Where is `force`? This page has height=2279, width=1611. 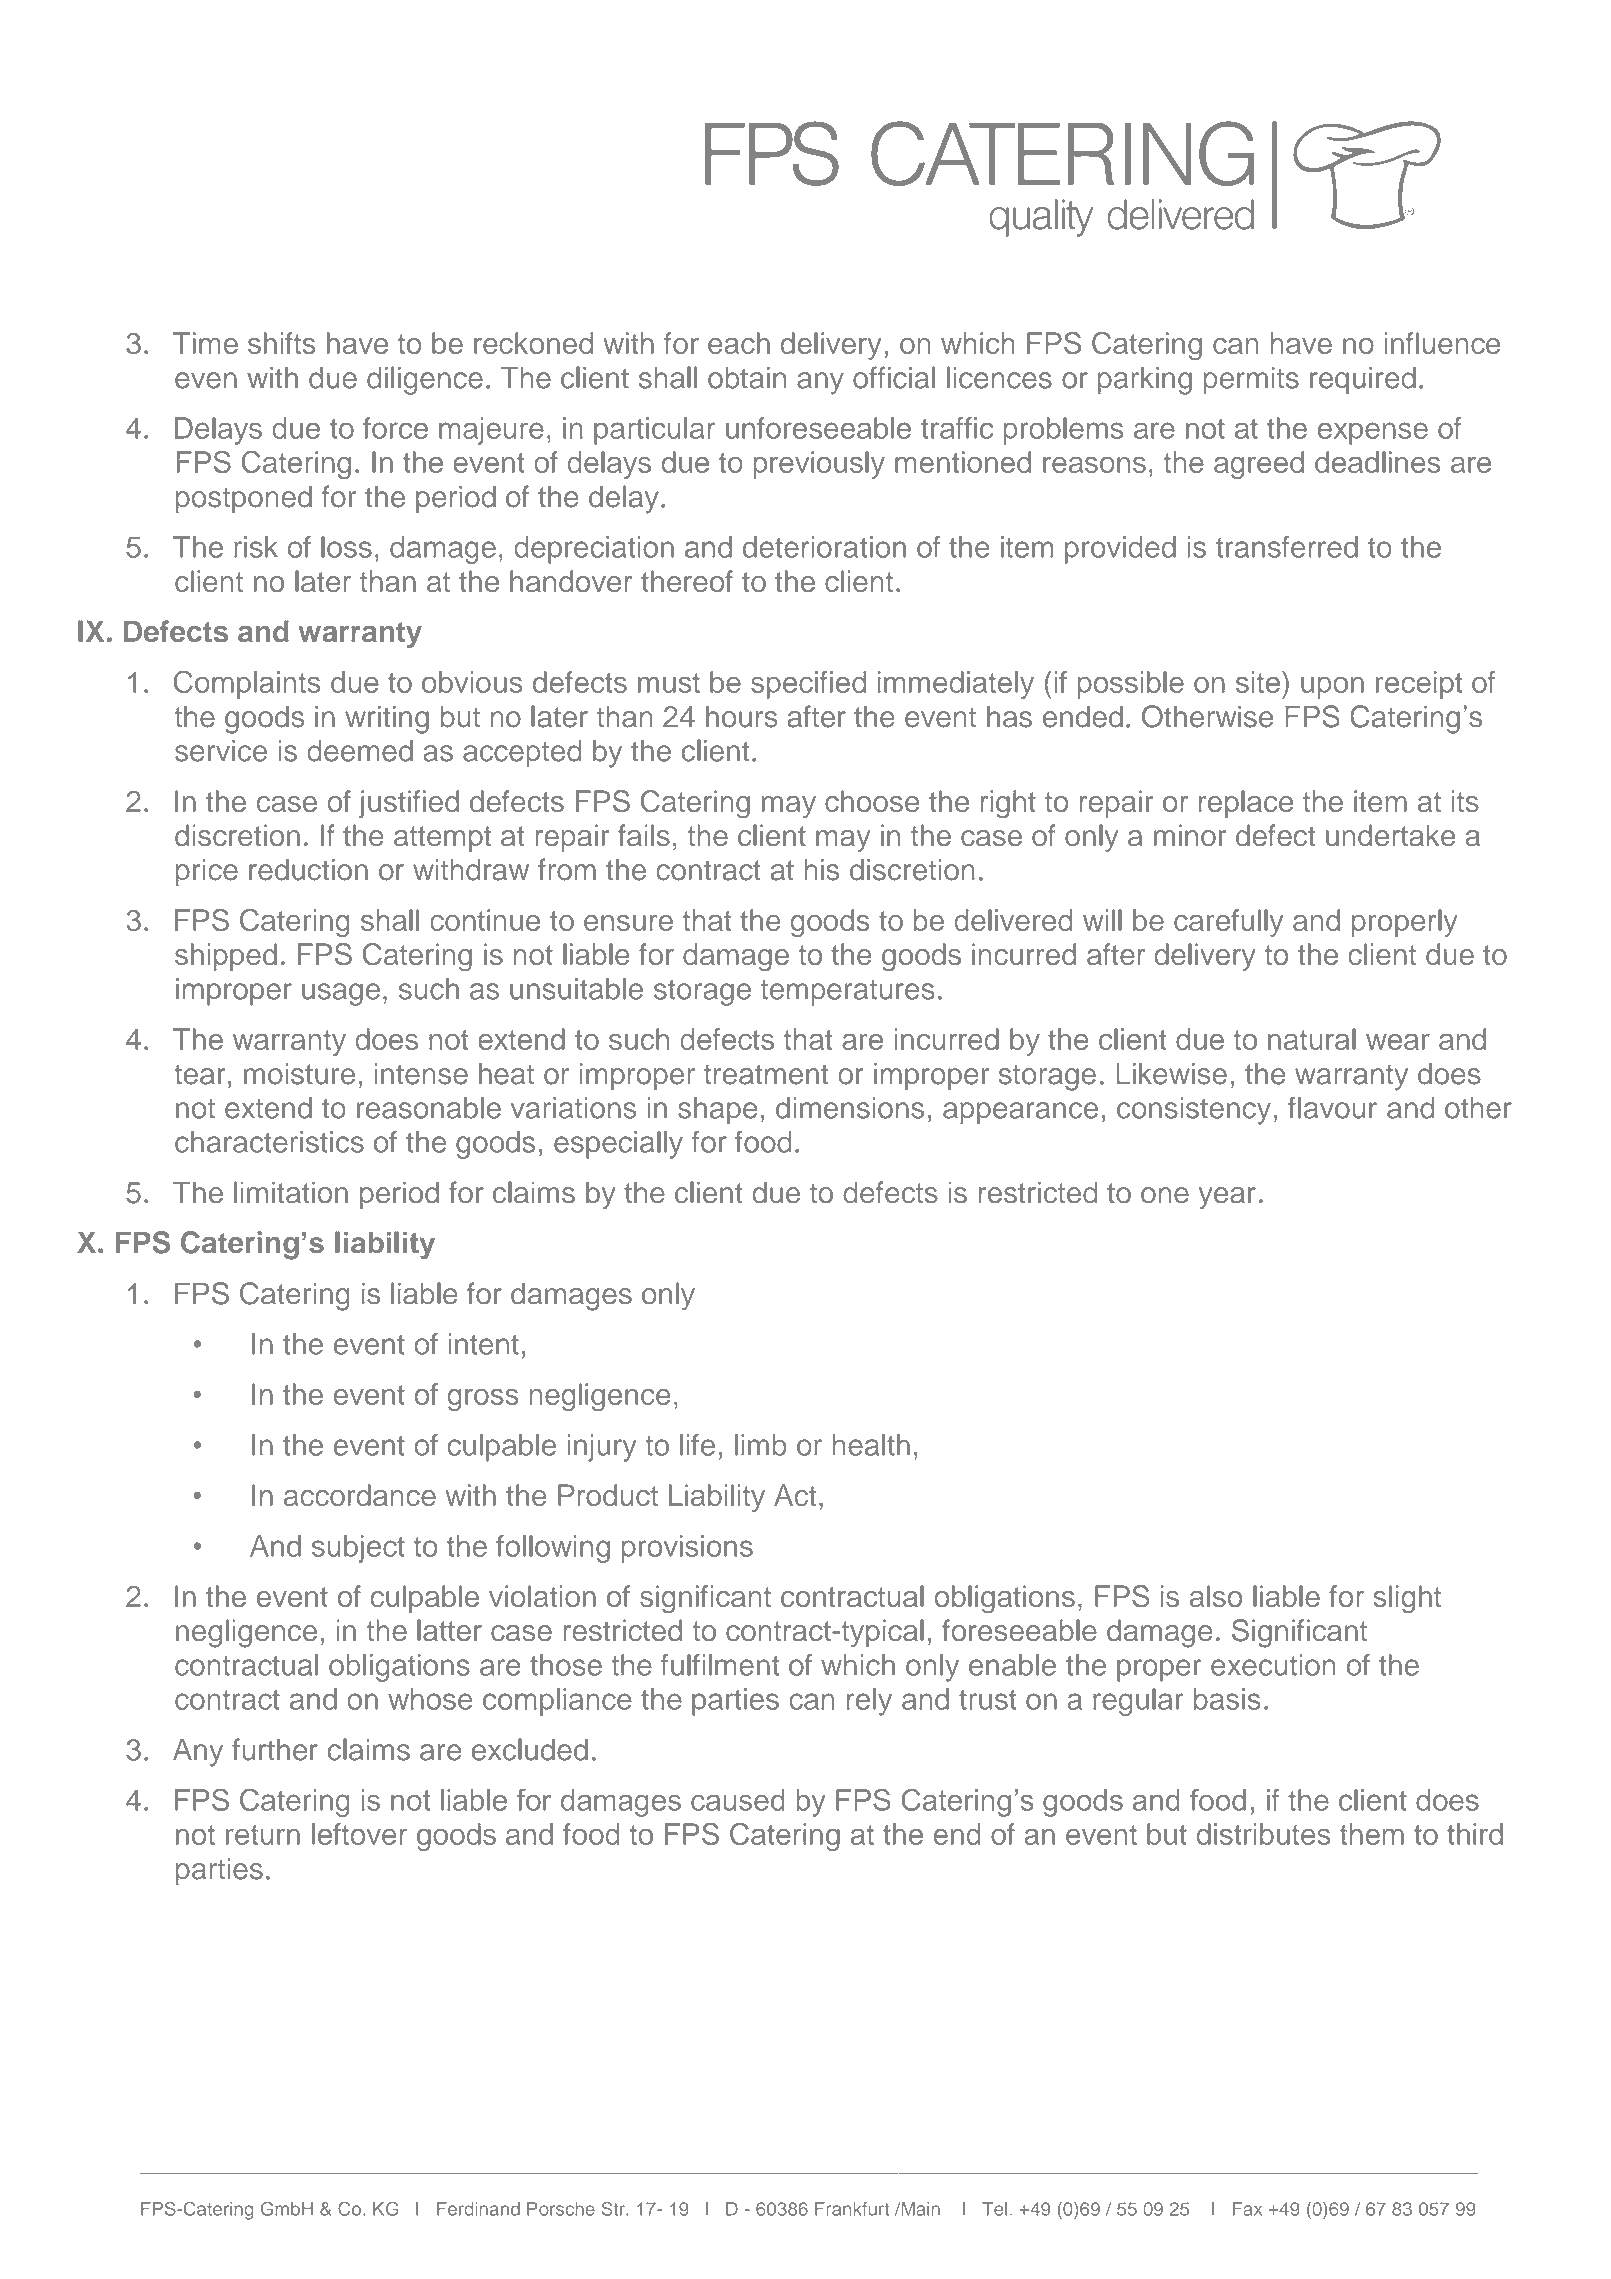 force is located at coordinates (395, 428).
